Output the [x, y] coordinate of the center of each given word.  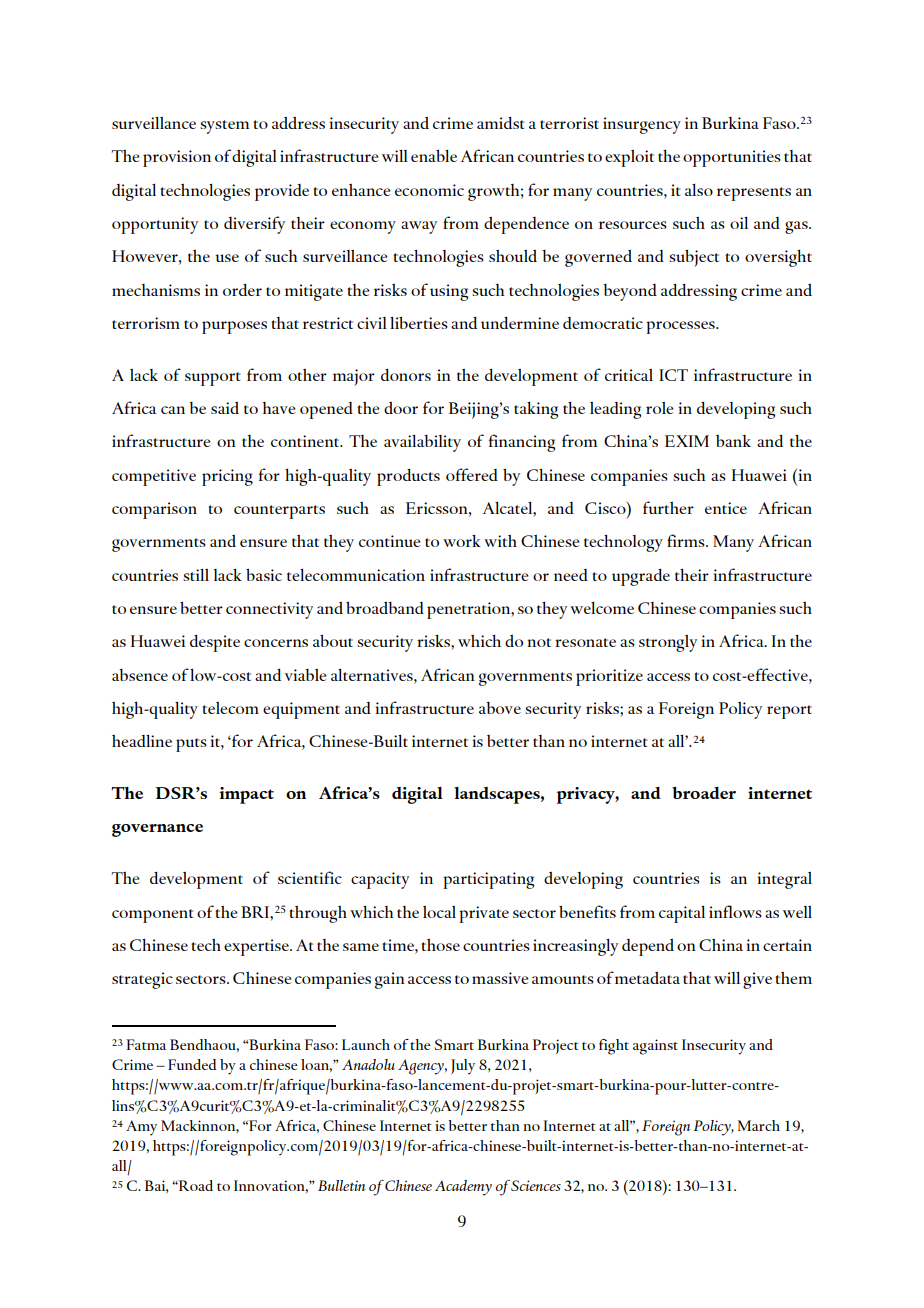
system [224, 127]
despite [215, 643]
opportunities [732, 158]
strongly [668, 643]
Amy [141, 1128]
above [500, 708]
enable [434, 156]
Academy [463, 1188]
